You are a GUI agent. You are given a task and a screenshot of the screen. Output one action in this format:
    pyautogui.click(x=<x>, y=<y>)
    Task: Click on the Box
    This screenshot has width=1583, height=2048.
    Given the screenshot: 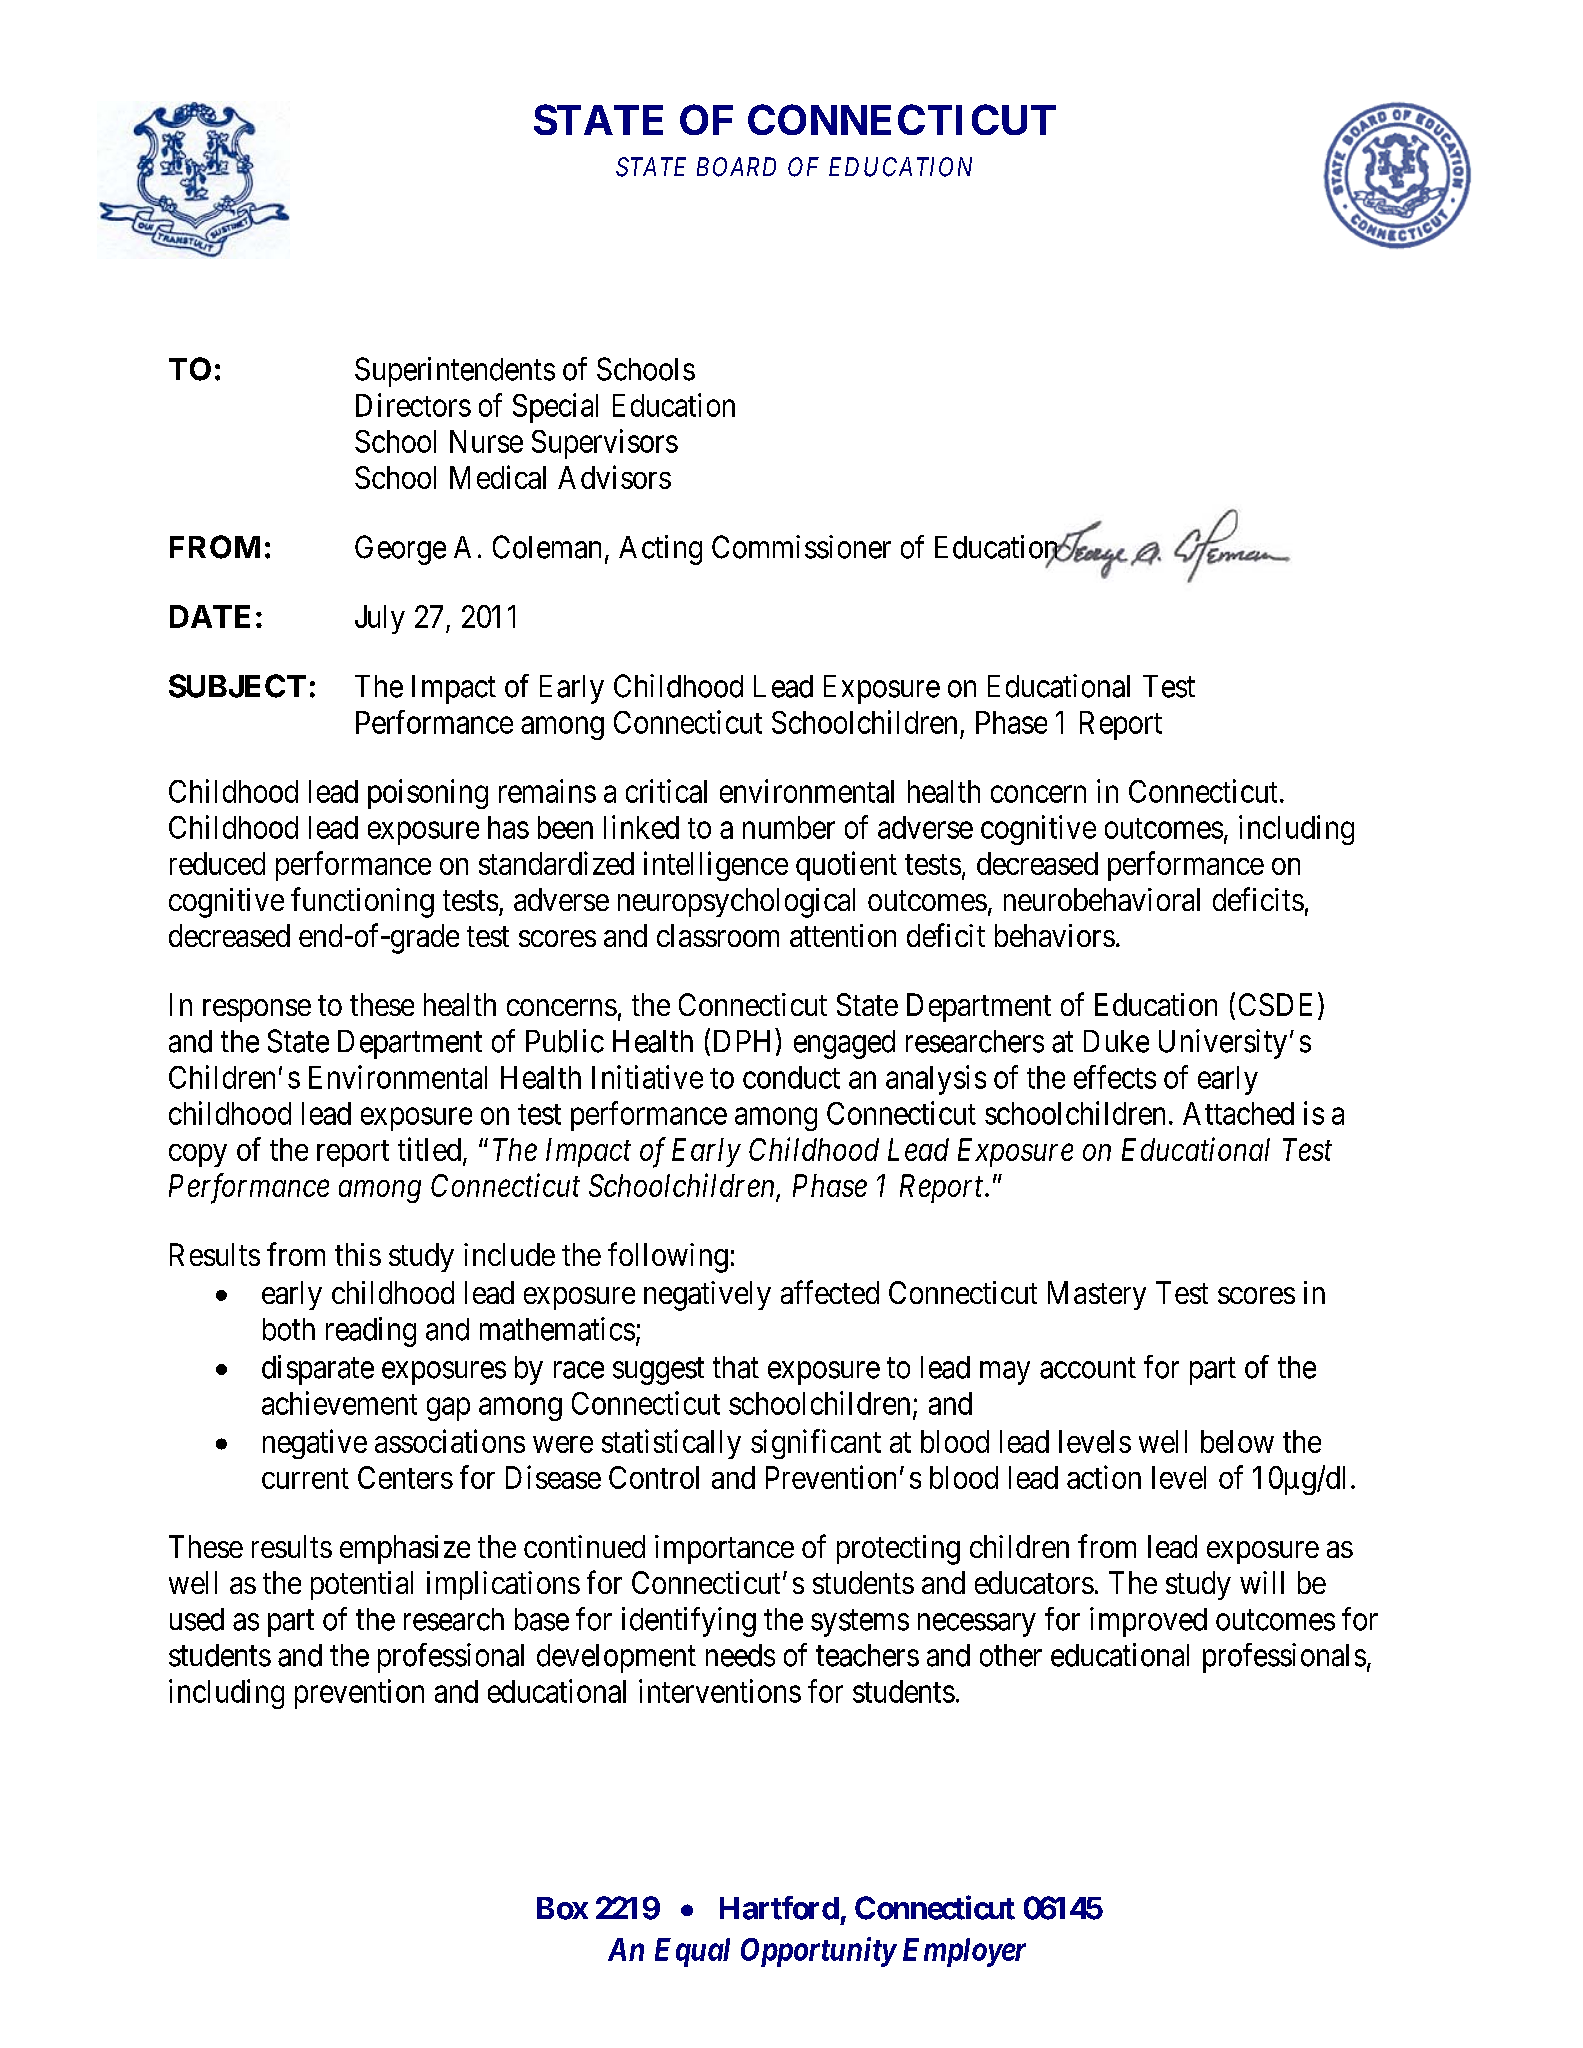 What is the action you would take?
    pyautogui.click(x=562, y=1908)
